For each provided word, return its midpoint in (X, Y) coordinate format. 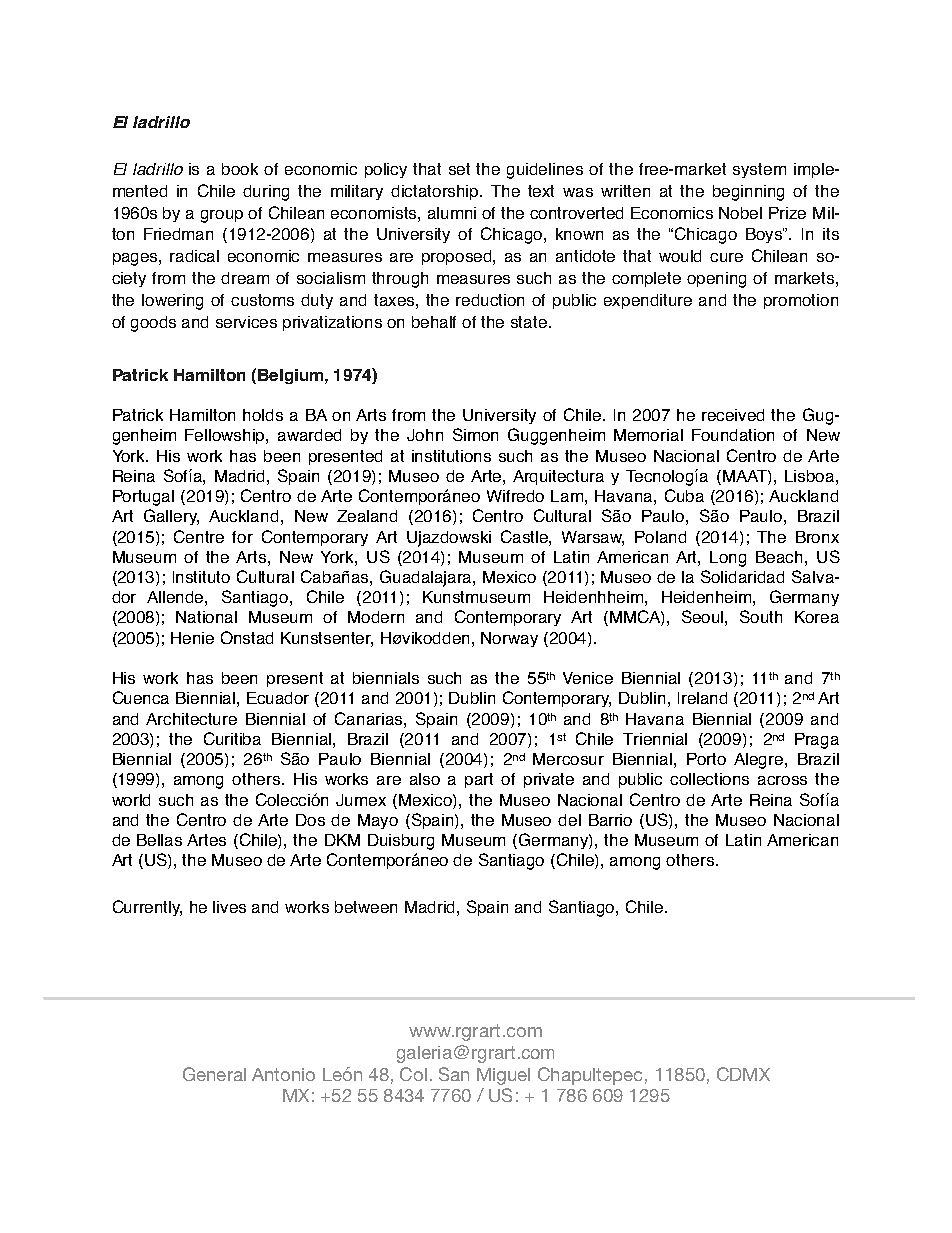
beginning (748, 193)
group (222, 216)
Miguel (503, 1076)
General (214, 1074)
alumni (452, 213)
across (782, 780)
